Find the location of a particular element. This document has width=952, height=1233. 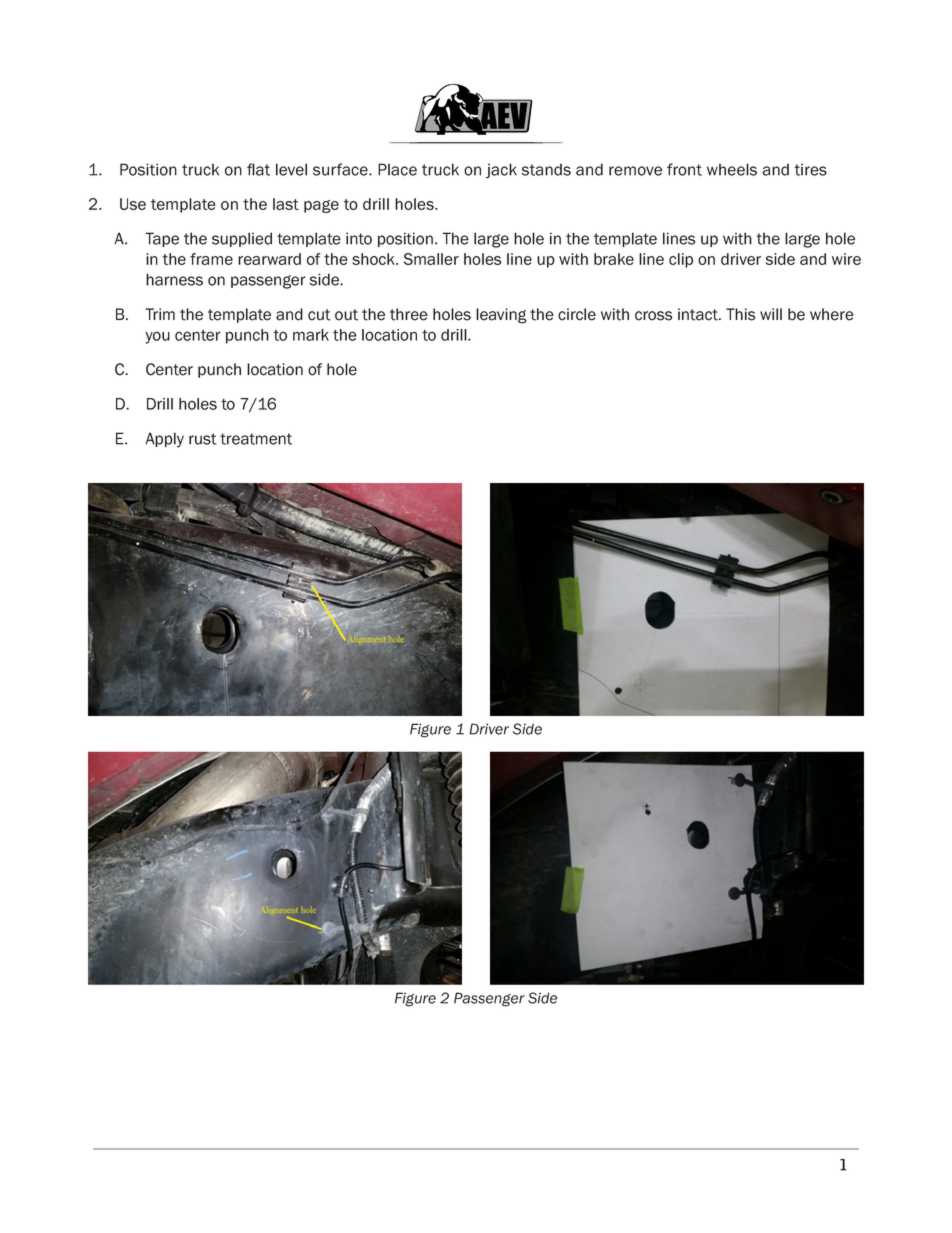

Apply is located at coordinates (164, 440).
